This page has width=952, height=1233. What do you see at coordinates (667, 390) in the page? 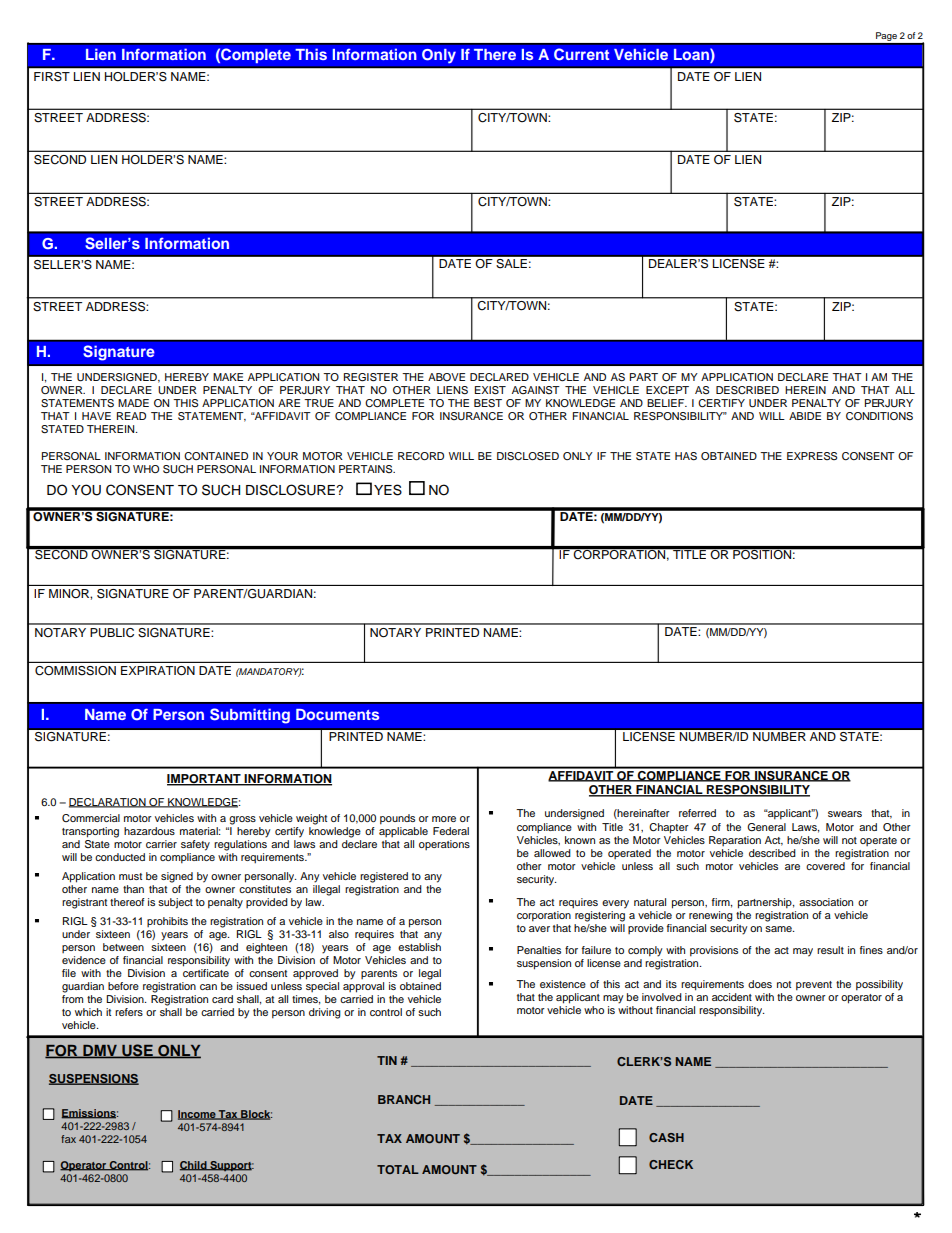
I see `EXCEPT` at bounding box center [667, 390].
